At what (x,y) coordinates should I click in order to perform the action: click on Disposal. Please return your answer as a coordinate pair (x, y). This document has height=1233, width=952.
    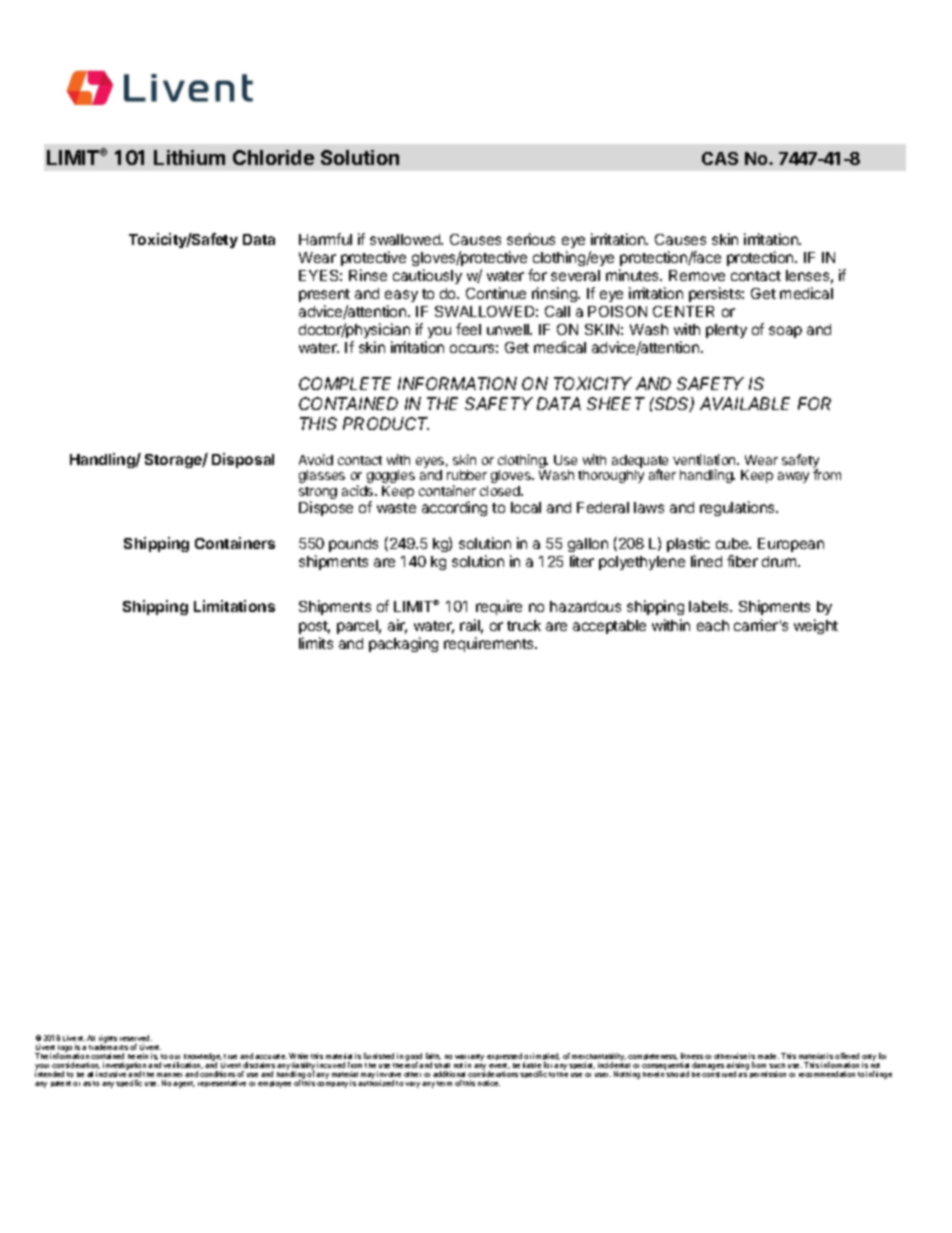
    Looking at the image, I should click on (243, 460).
